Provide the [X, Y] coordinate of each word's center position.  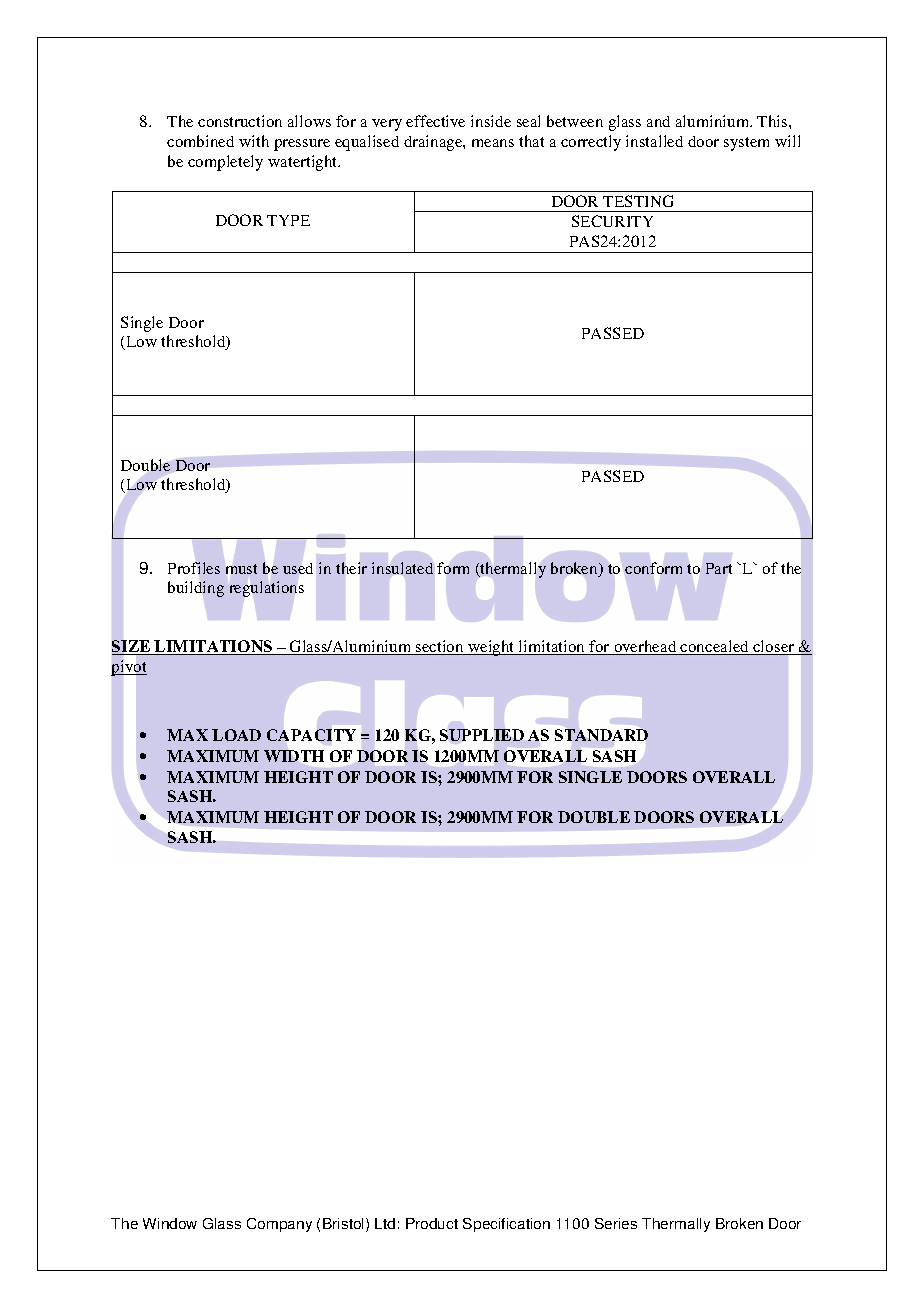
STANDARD [601, 735]
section [440, 647]
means [493, 143]
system [746, 144]
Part [719, 568]
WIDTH [294, 756]
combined [200, 141]
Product [432, 1223]
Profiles [194, 568]
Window [170, 1223]
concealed [715, 647]
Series [616, 1223]
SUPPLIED [482, 735]
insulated [402, 568]
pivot [129, 668]
